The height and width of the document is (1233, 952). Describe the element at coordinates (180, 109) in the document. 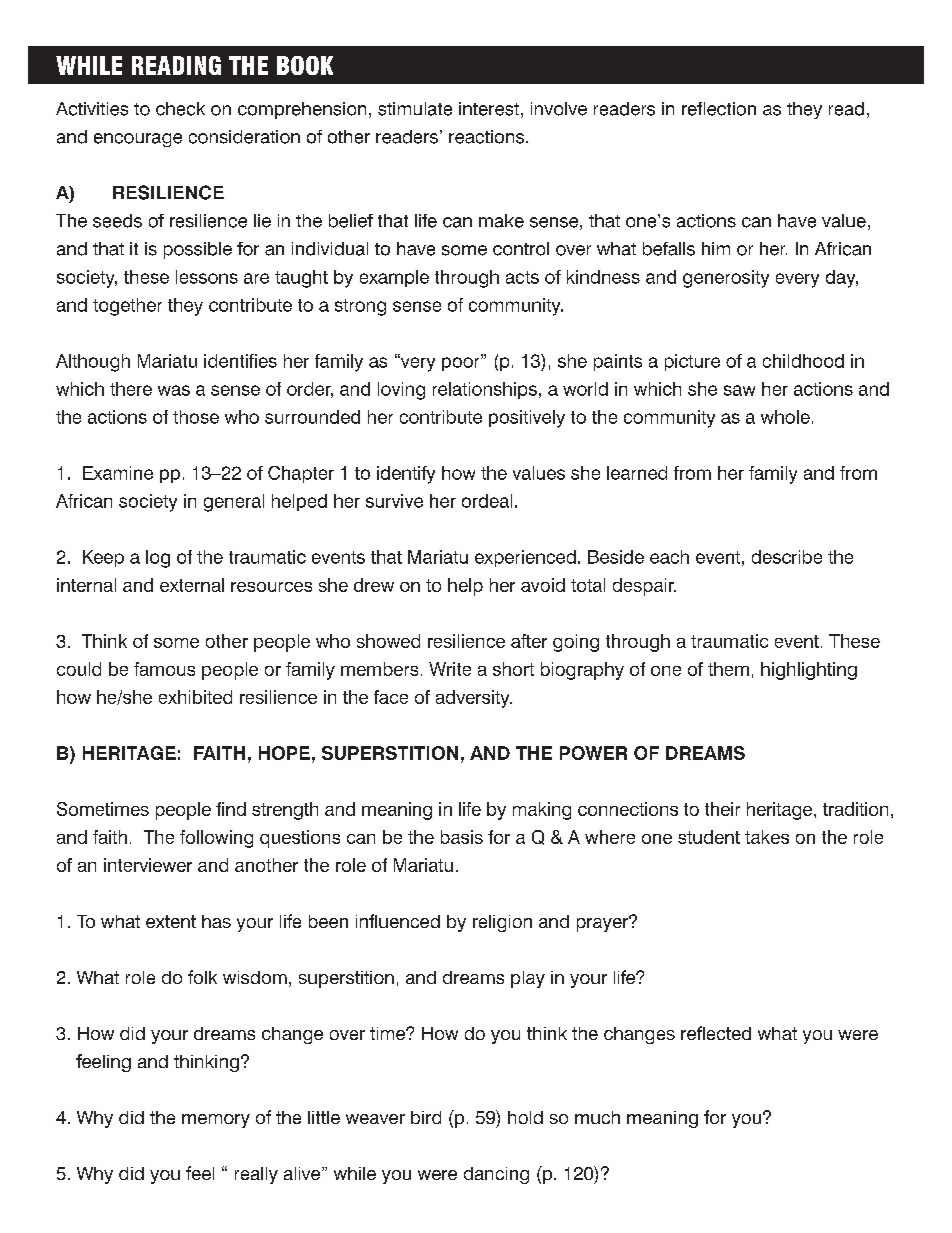

I see `check` at that location.
